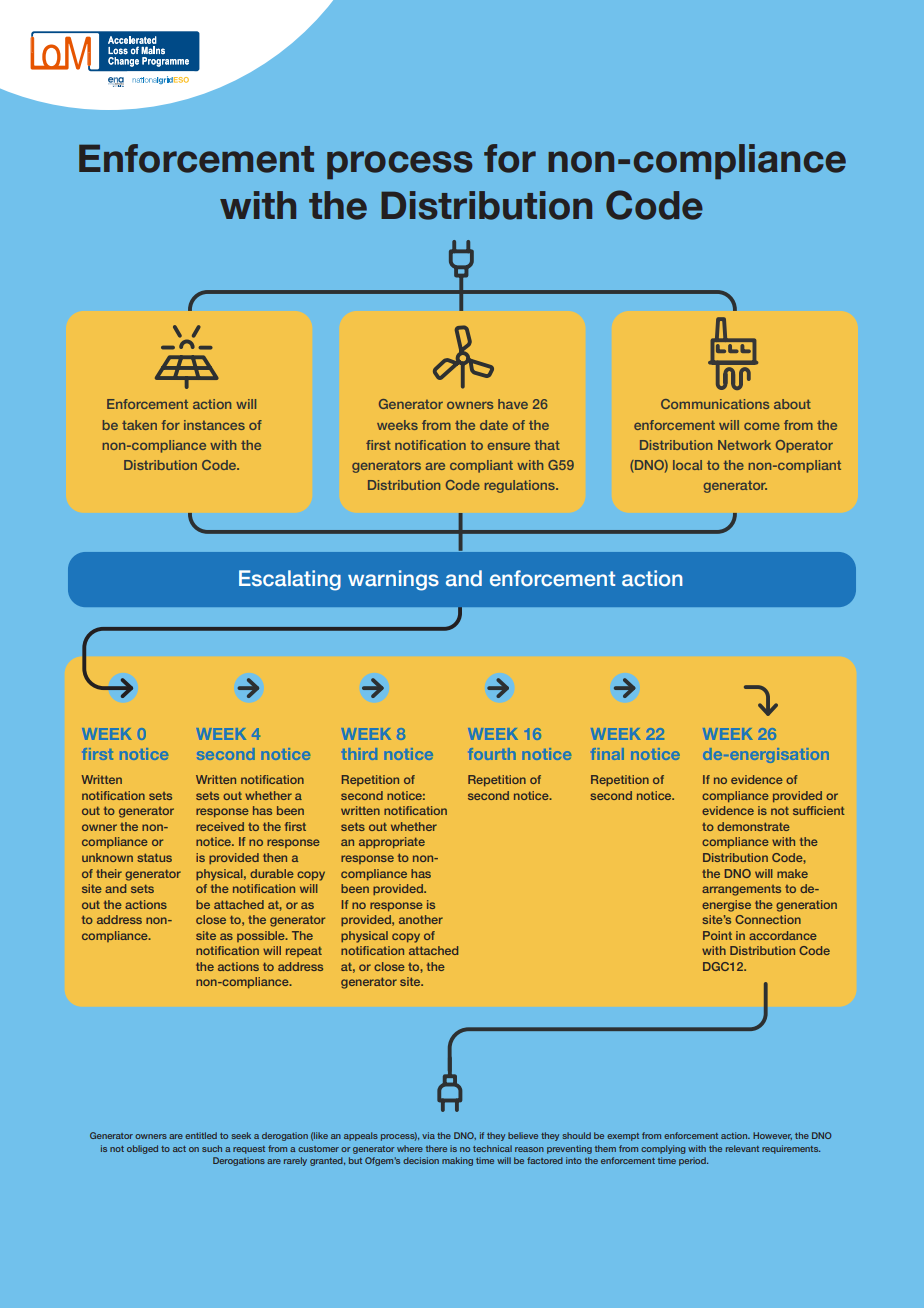 The height and width of the page is (1308, 924). What do you see at coordinates (214, 425) in the page?
I see `instances` at bounding box center [214, 425].
